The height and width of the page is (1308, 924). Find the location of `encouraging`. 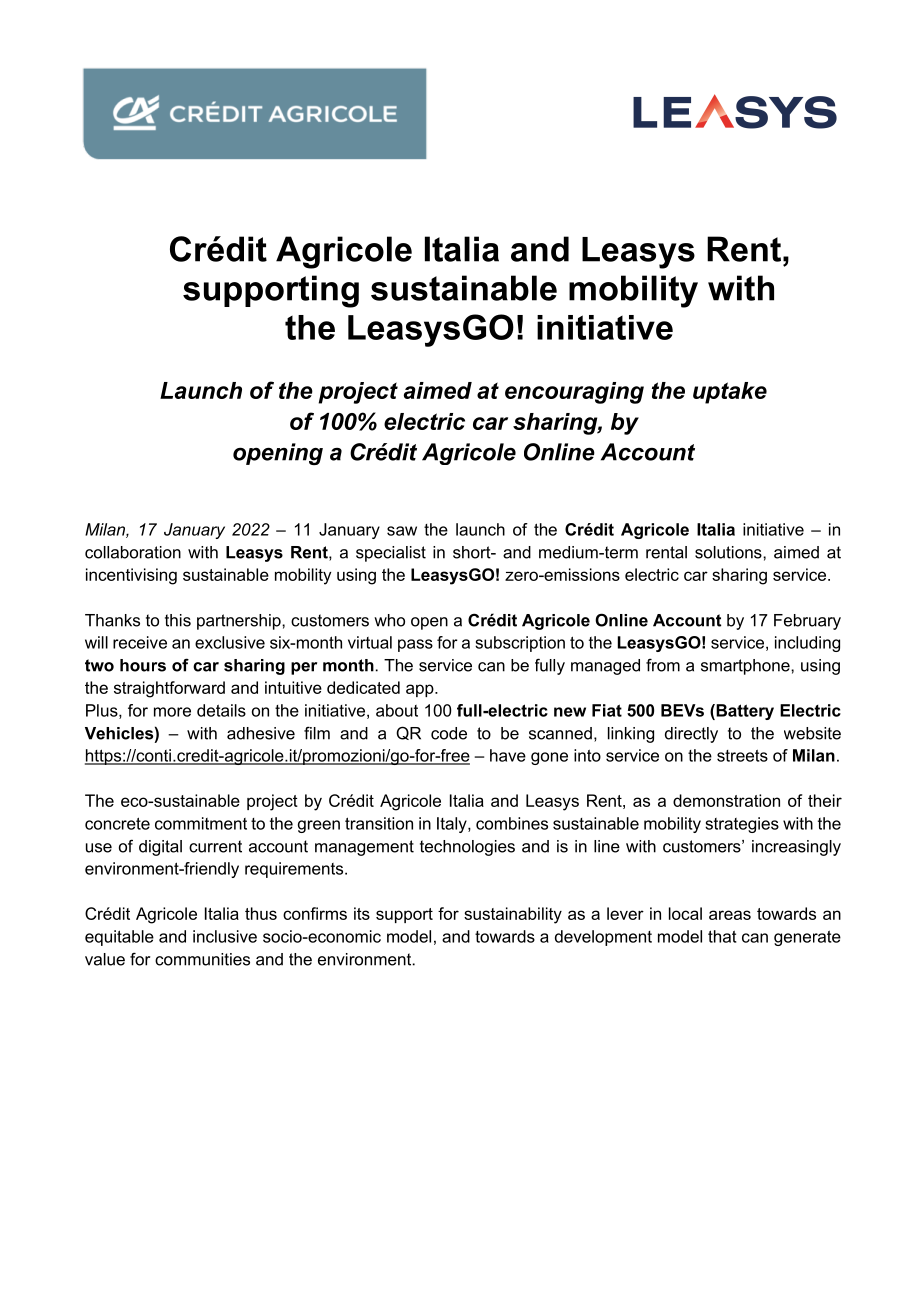

encouraging is located at coordinates (574, 393).
